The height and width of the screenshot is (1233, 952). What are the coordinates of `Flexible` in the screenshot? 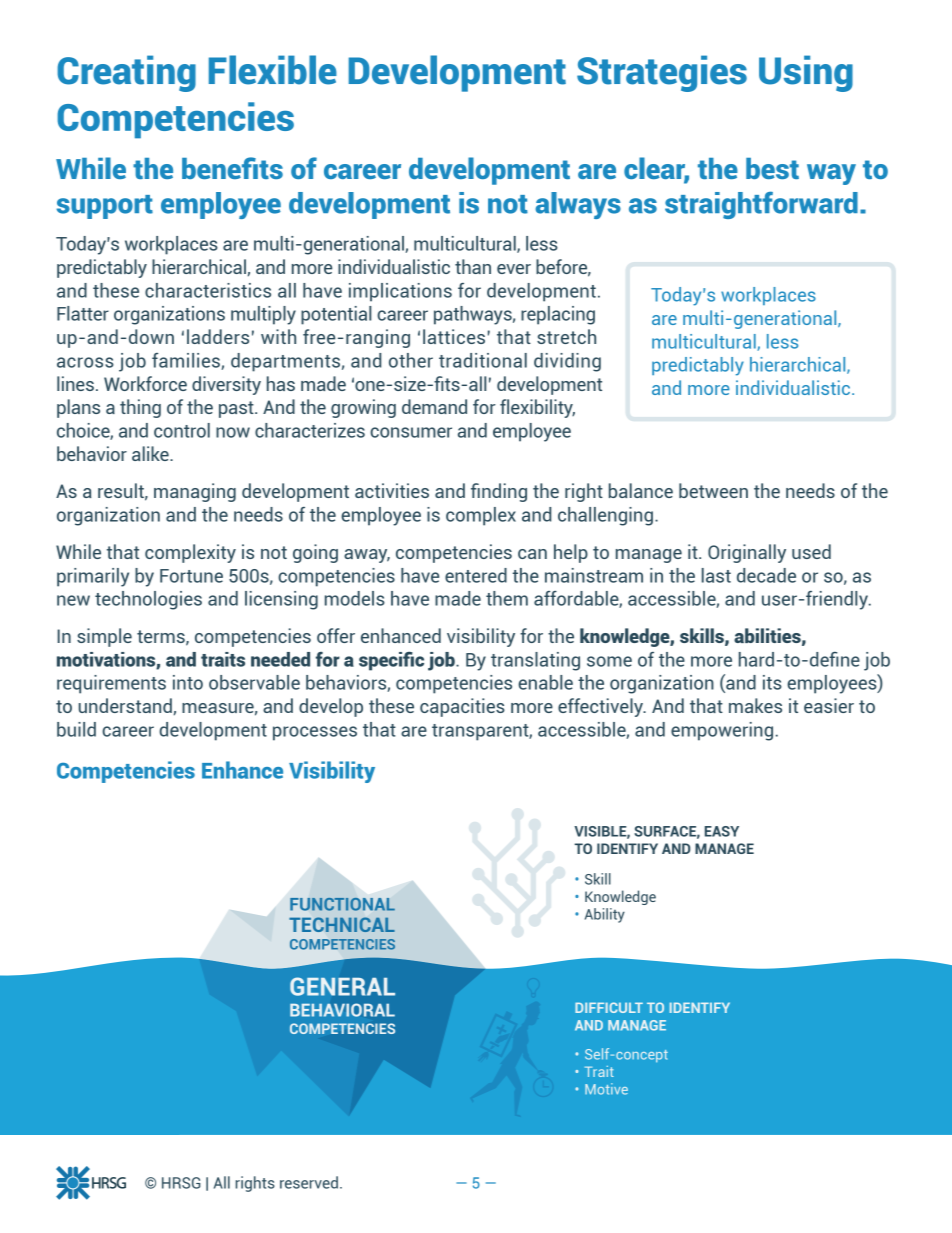 It's located at (273, 70).
